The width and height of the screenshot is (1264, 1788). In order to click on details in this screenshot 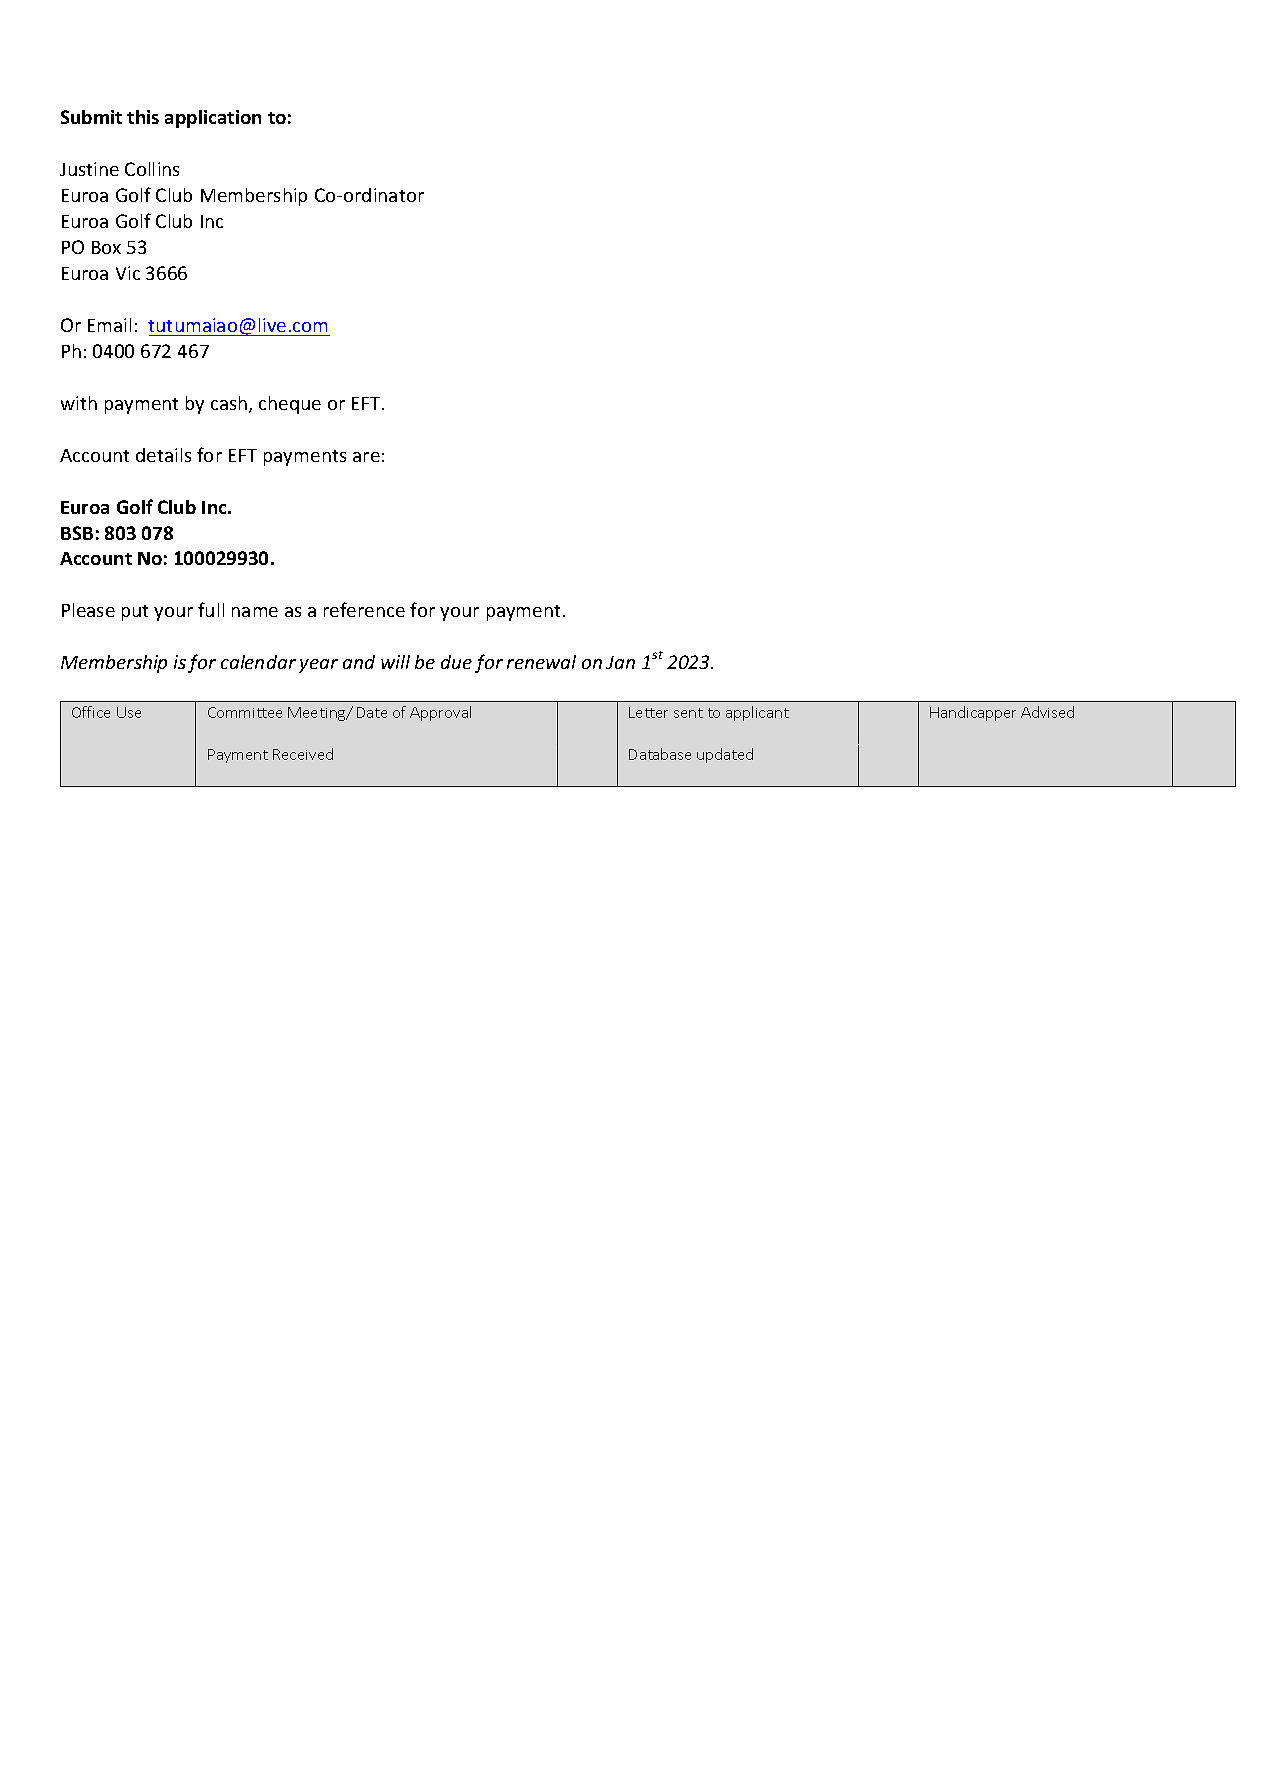, I will do `click(163, 455)`.
